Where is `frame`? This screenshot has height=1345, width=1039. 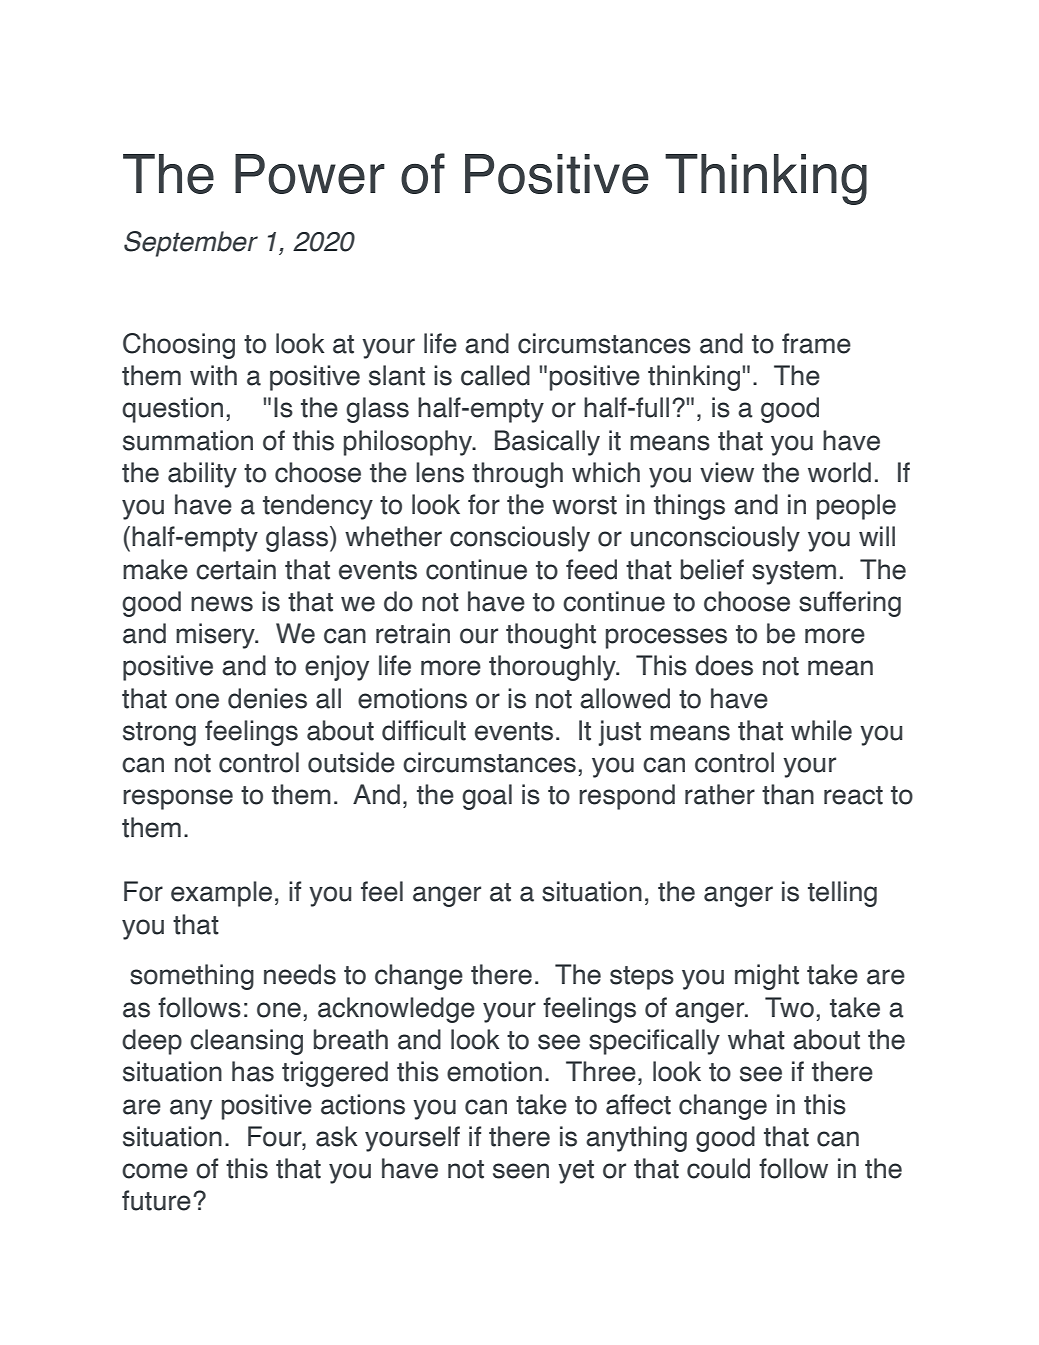 frame is located at coordinates (816, 343).
